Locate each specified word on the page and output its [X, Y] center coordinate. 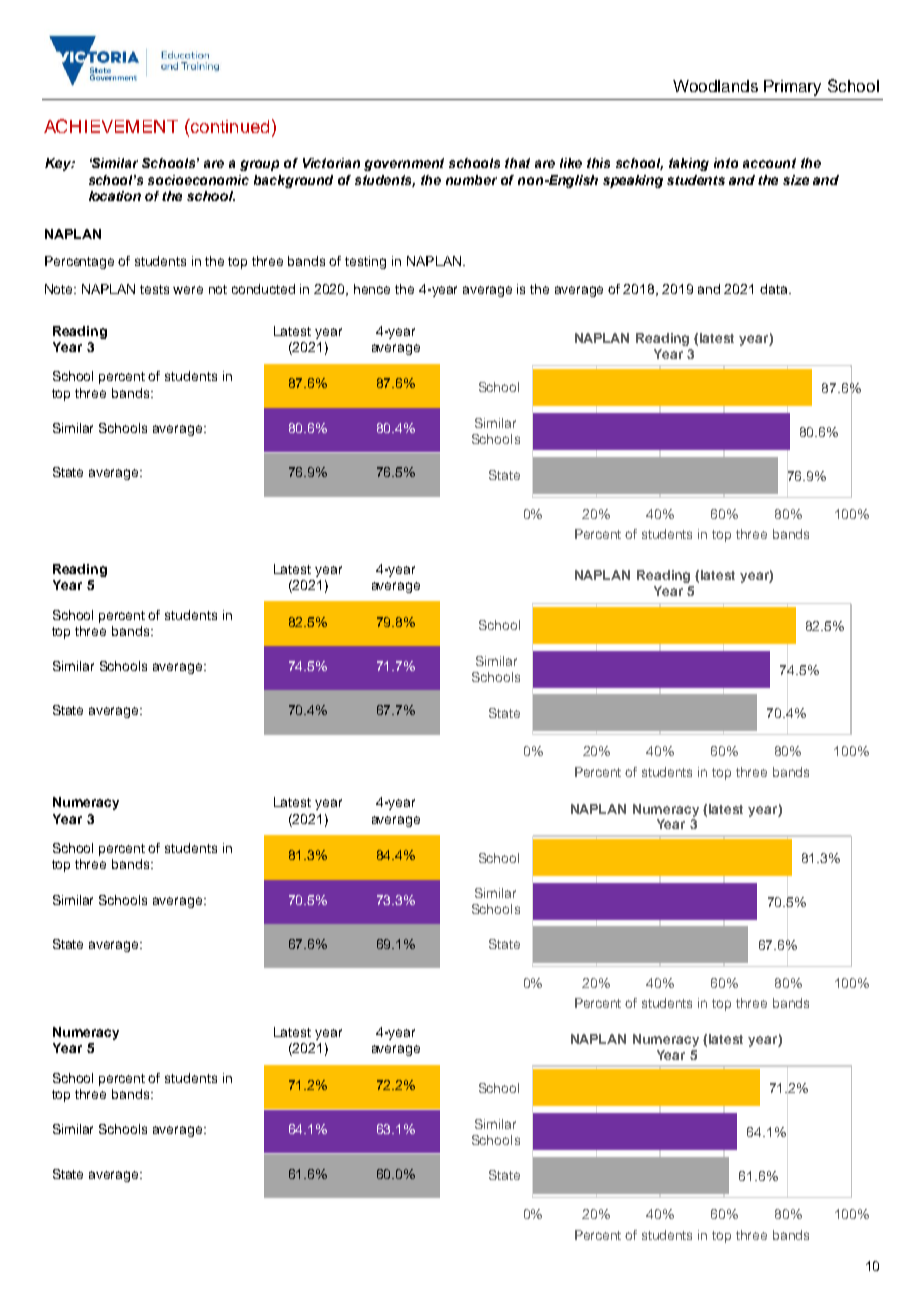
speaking [633, 181]
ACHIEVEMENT [111, 126]
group [259, 165]
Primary [792, 88]
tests [154, 289]
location [115, 196]
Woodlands [715, 86]
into [726, 163]
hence [372, 289]
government [404, 164]
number [471, 180]
